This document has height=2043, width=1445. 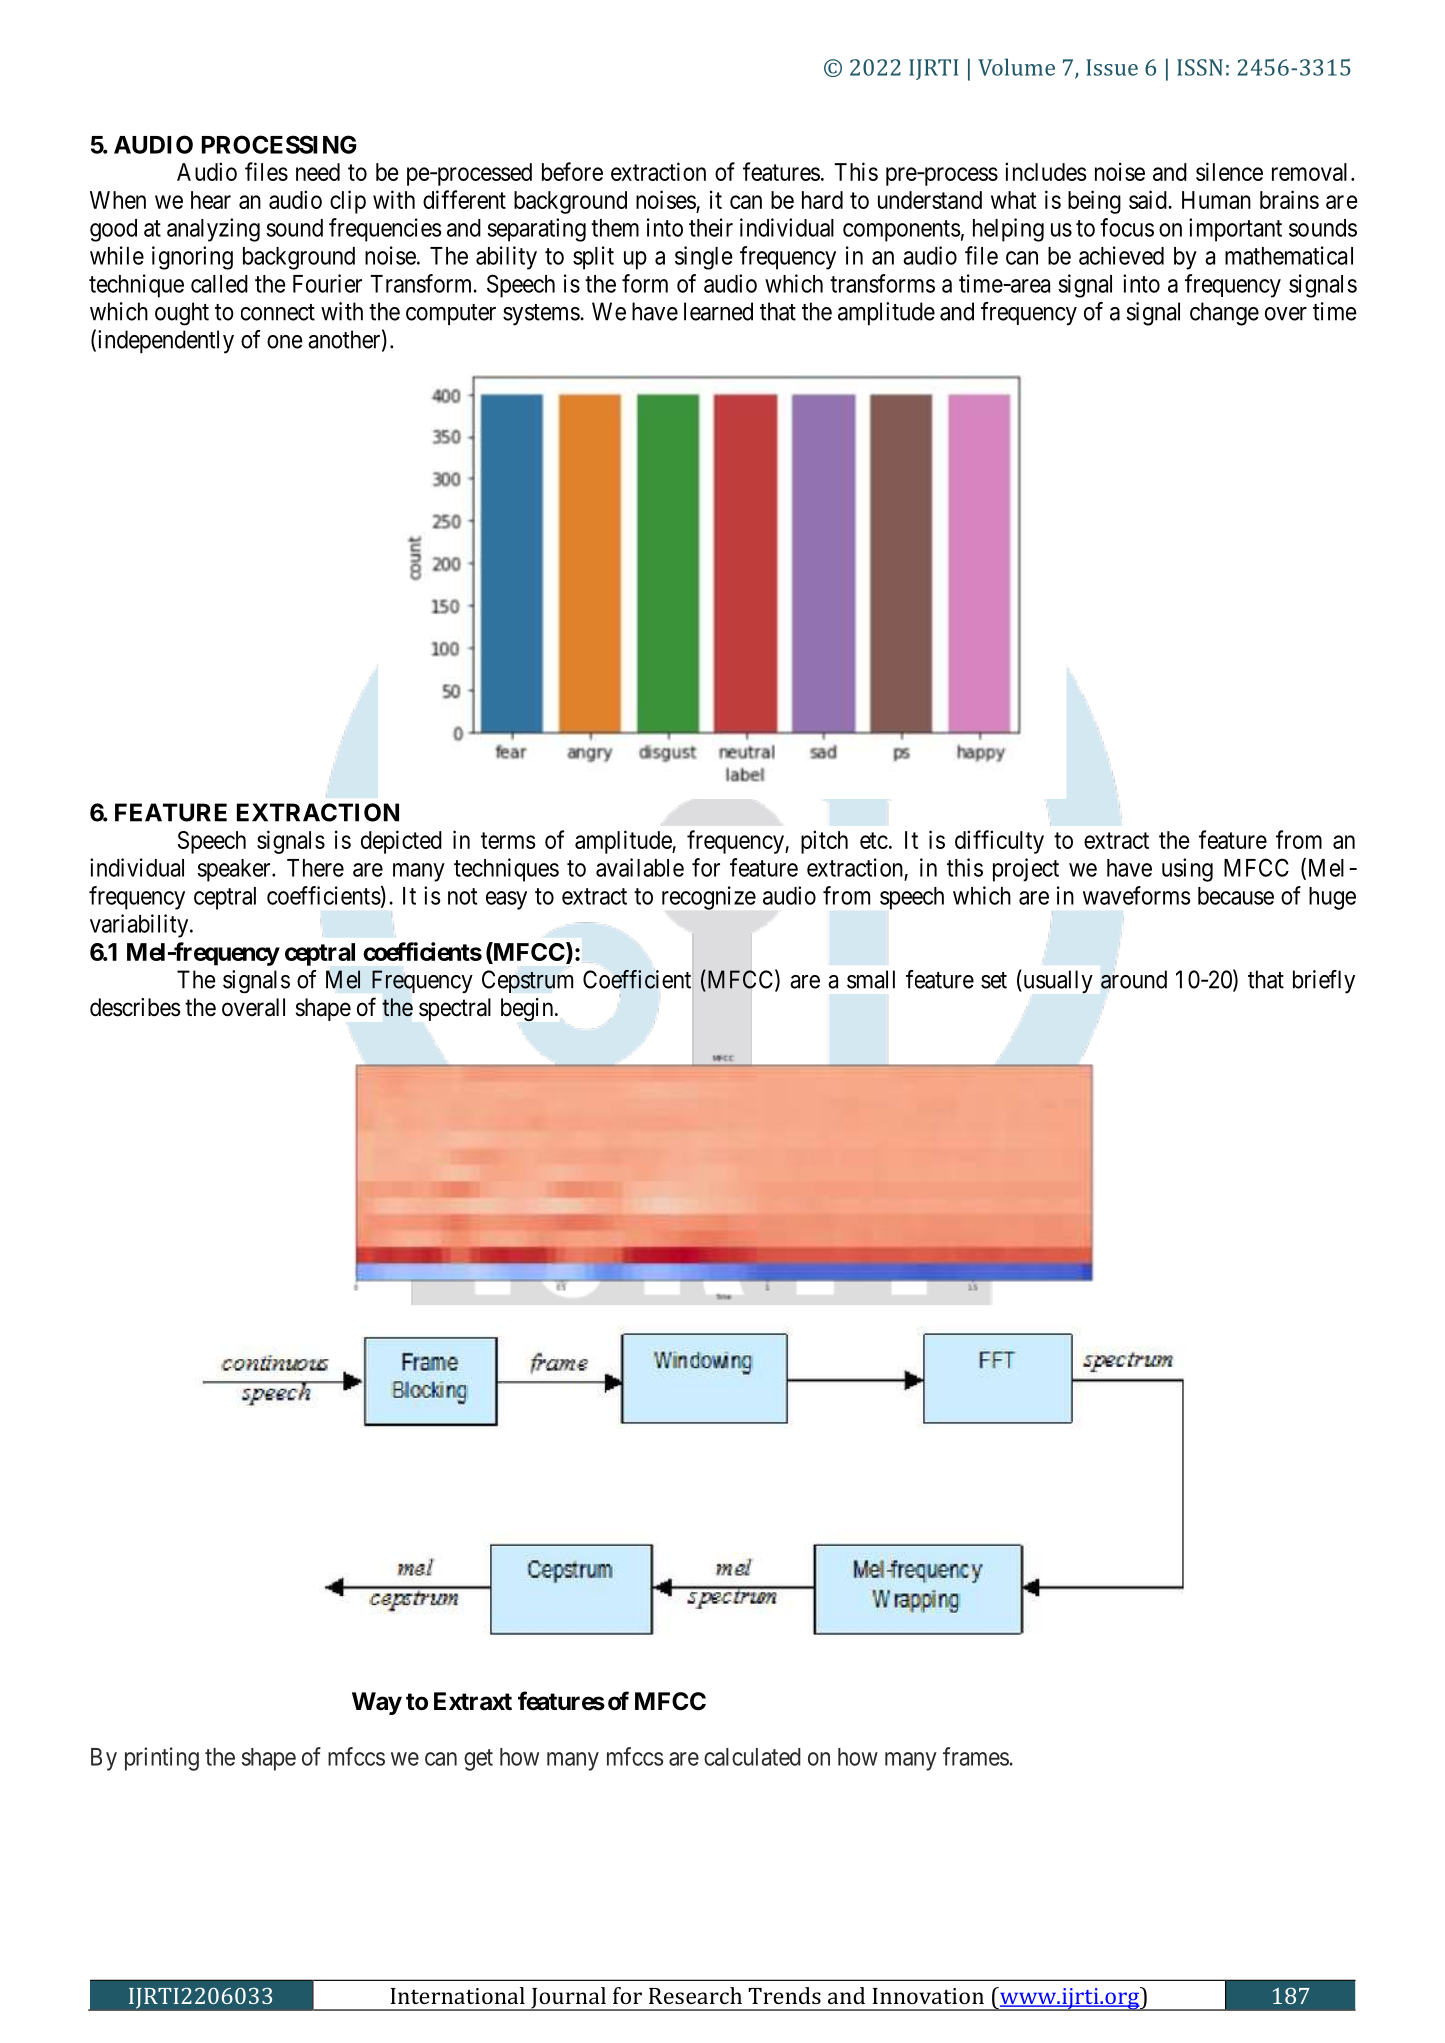 What do you see at coordinates (824, 842) in the document?
I see `pitch` at bounding box center [824, 842].
